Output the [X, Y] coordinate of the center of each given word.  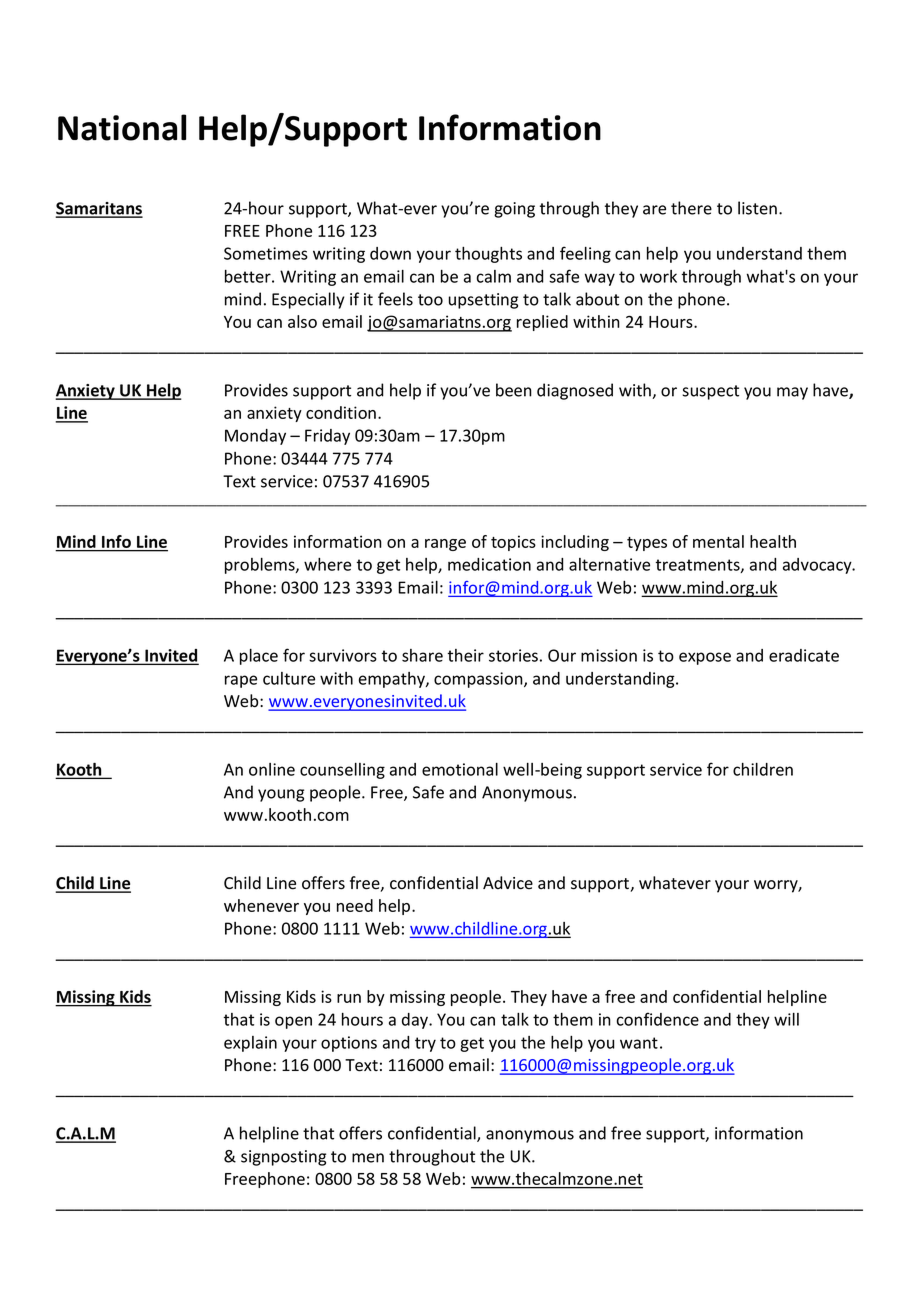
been [514, 390]
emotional [460, 769]
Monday [255, 437]
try [425, 1044]
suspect [710, 392]
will [786, 1019]
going [514, 210]
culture [289, 678]
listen [757, 208]
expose [705, 658]
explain [250, 1044]
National [122, 127]
